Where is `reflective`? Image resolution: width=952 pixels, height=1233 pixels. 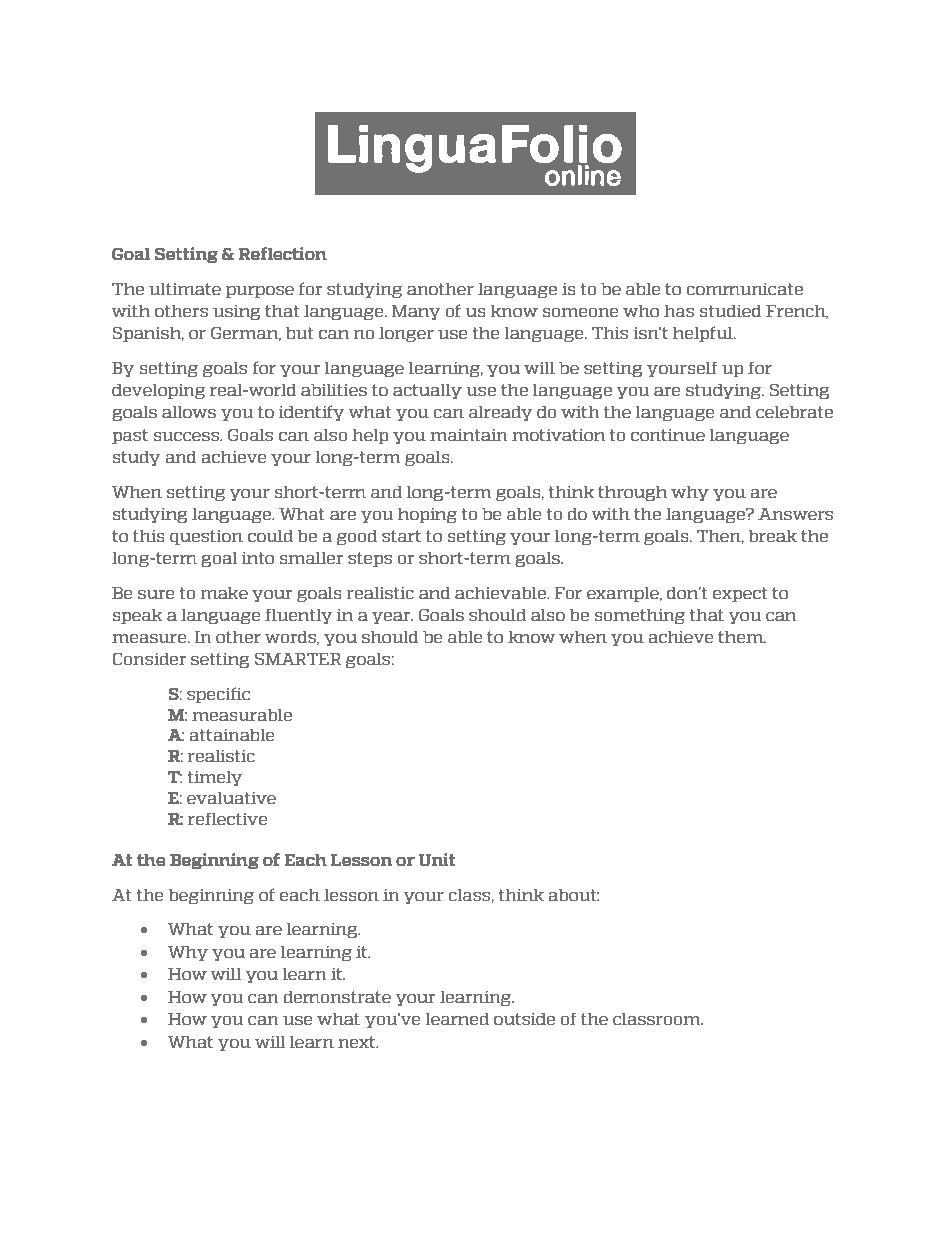 reflective is located at coordinates (227, 818).
